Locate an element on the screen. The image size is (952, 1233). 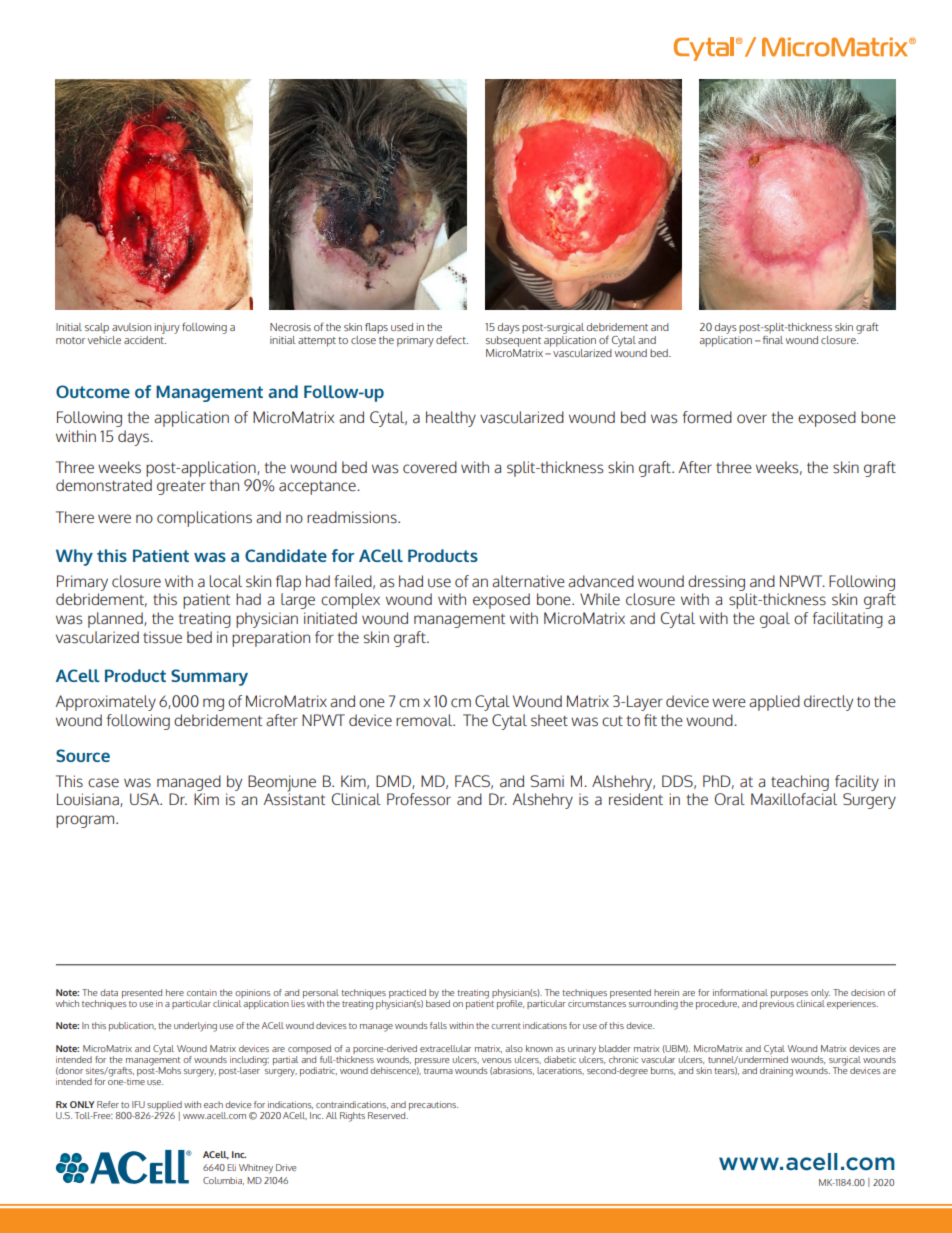
accident is located at coordinates (145, 338).
